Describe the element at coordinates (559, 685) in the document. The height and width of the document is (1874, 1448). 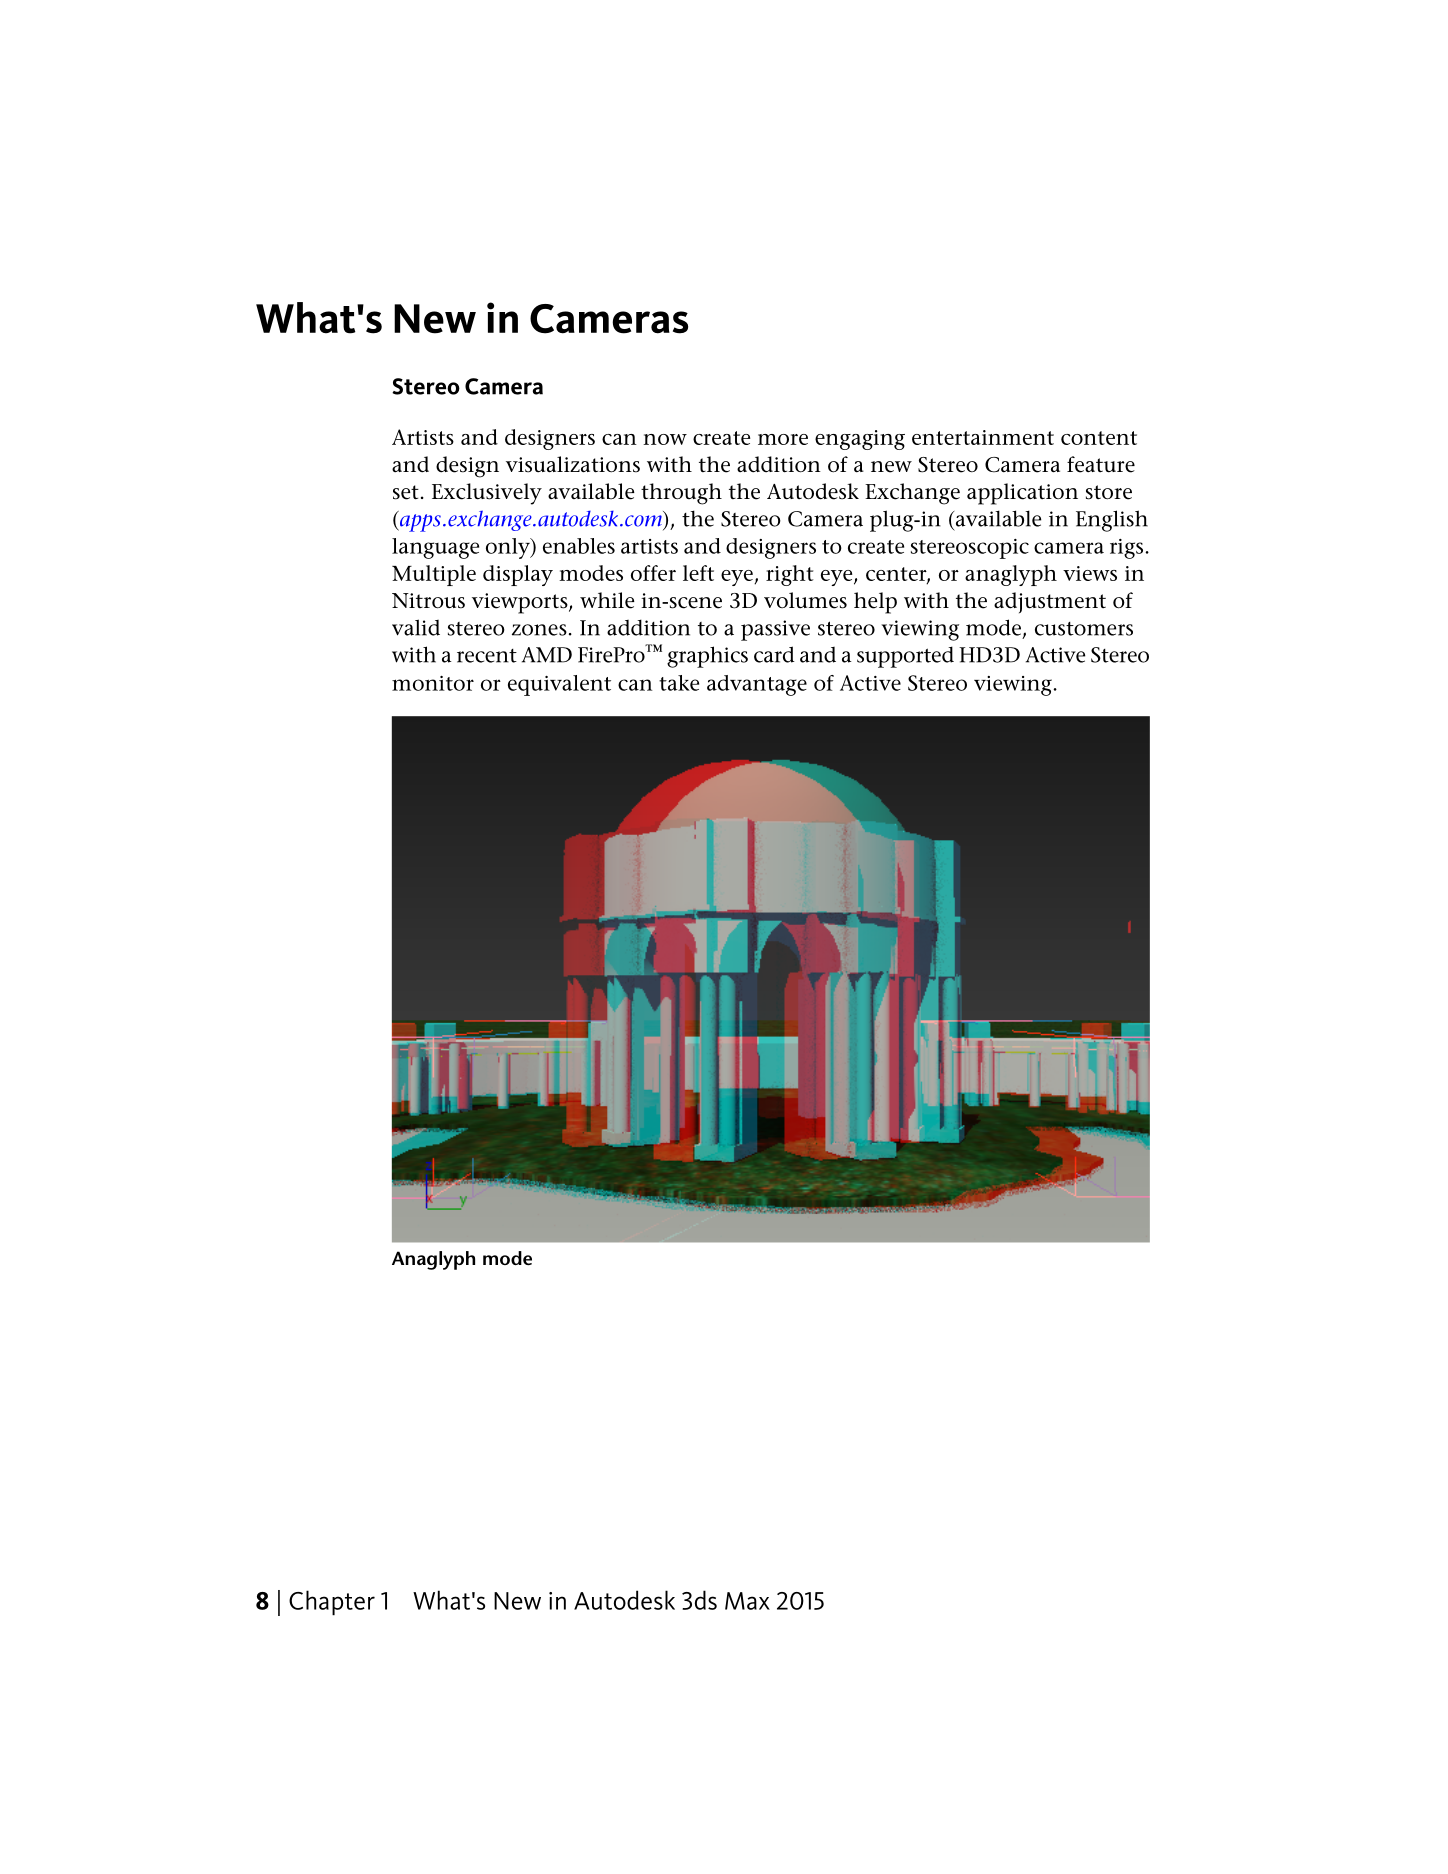
I see `equivalent` at that location.
